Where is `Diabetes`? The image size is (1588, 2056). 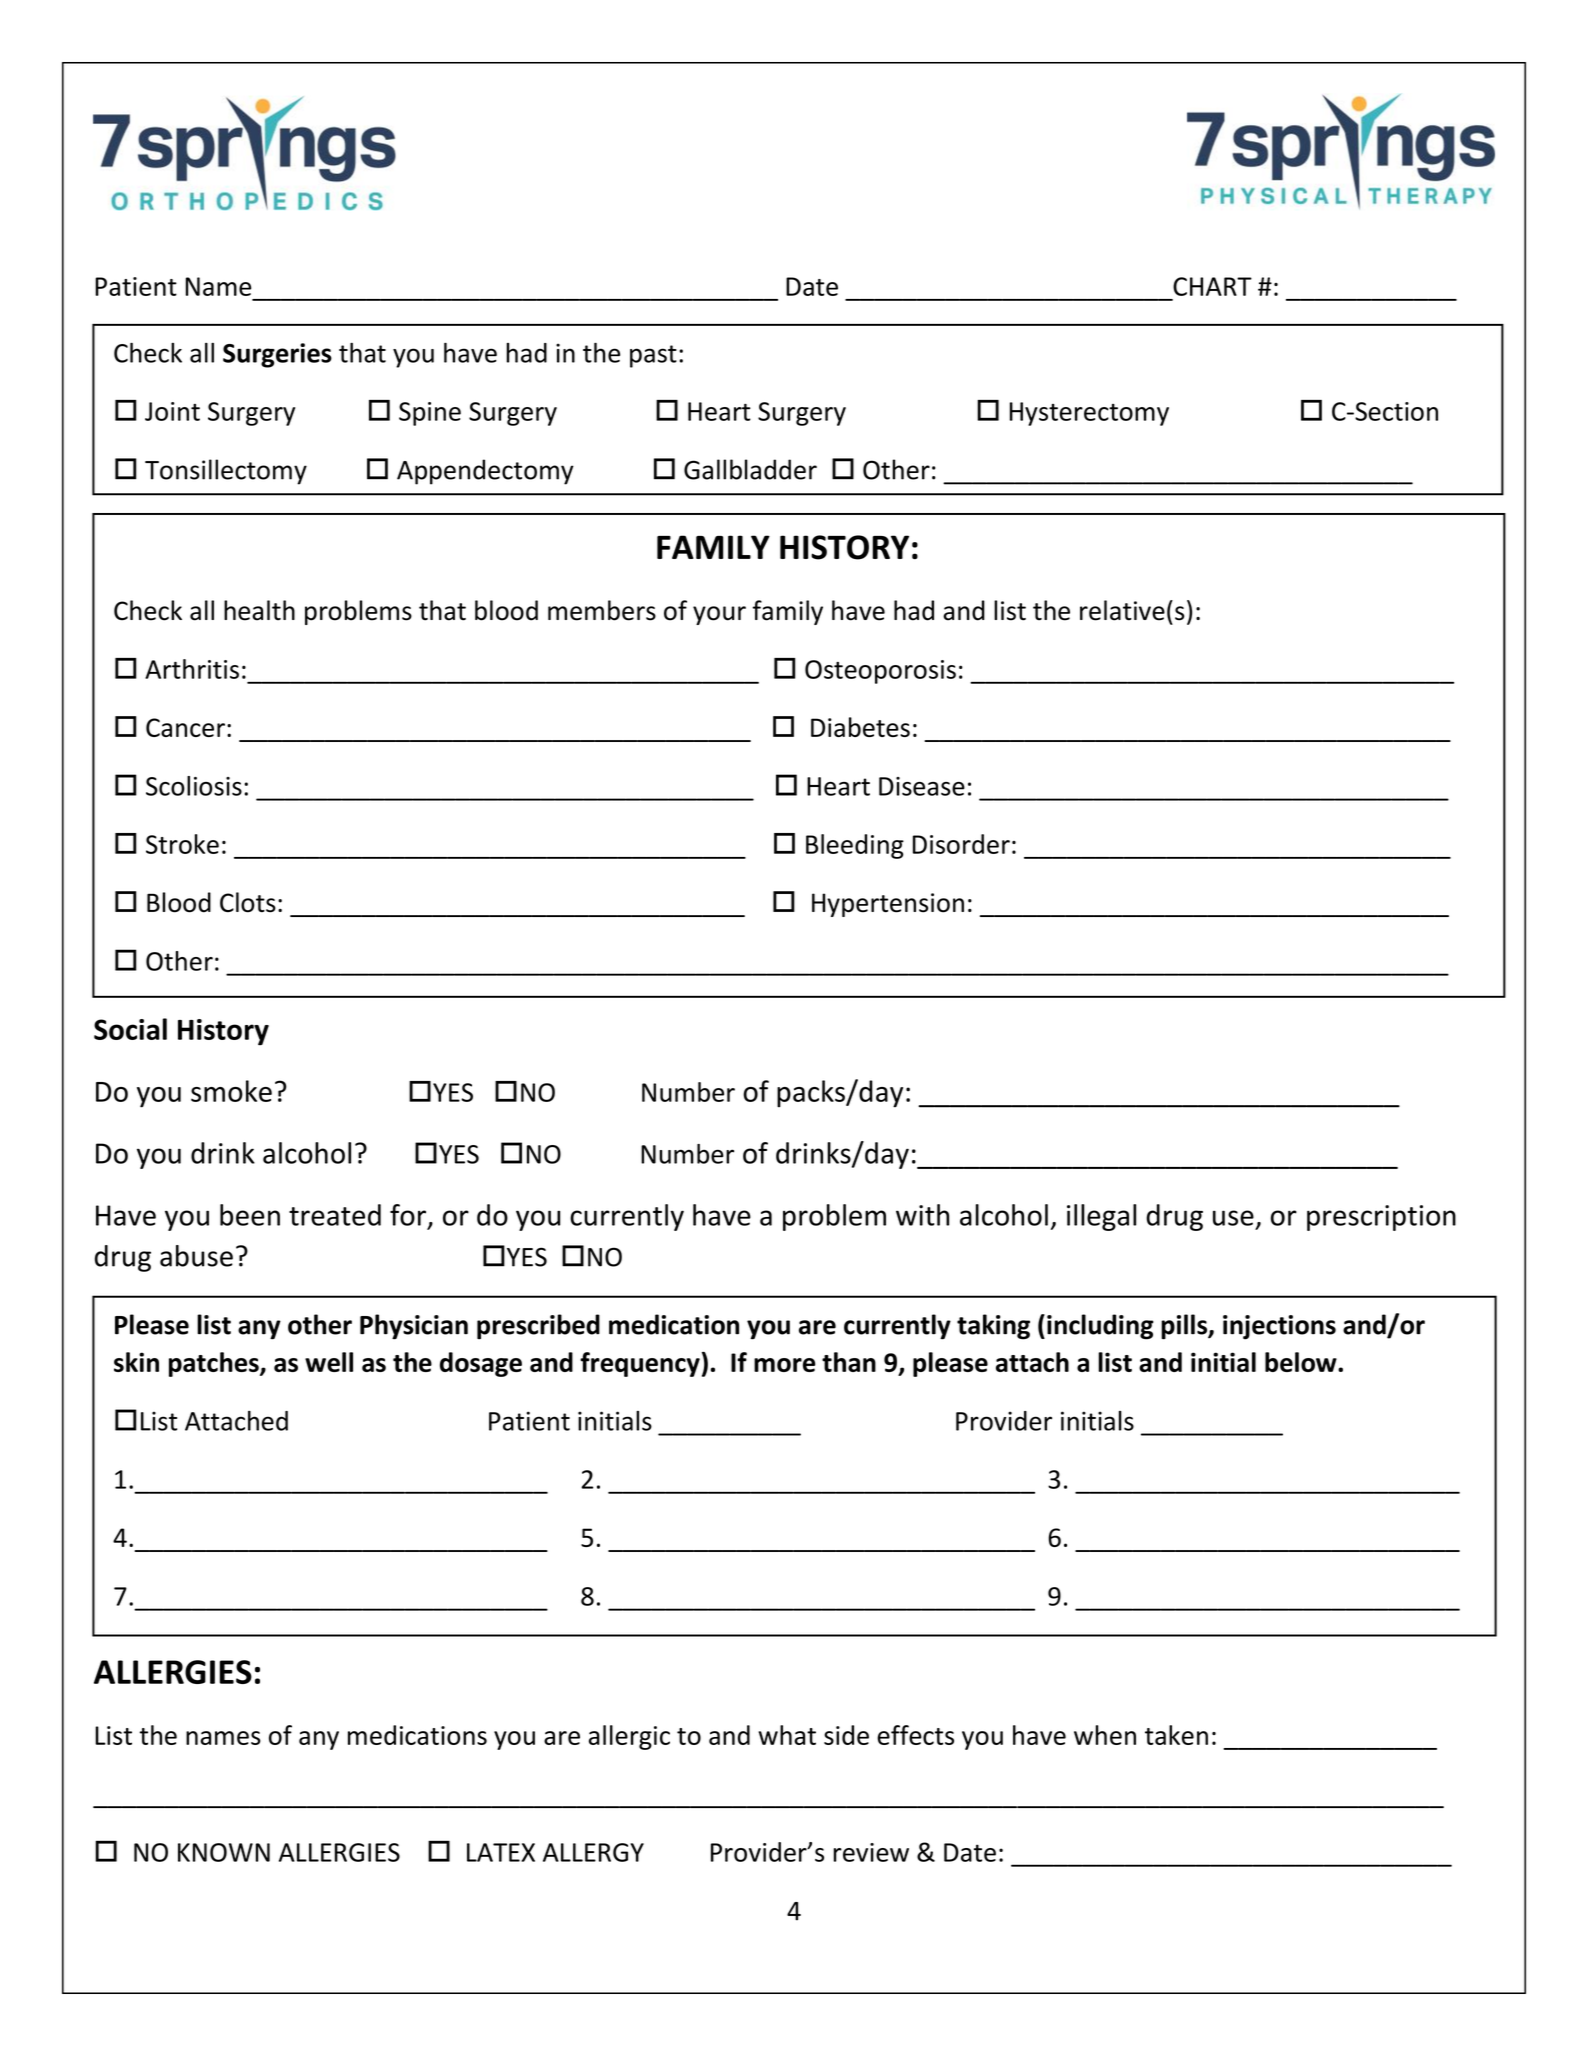 Diabetes is located at coordinates (860, 727).
